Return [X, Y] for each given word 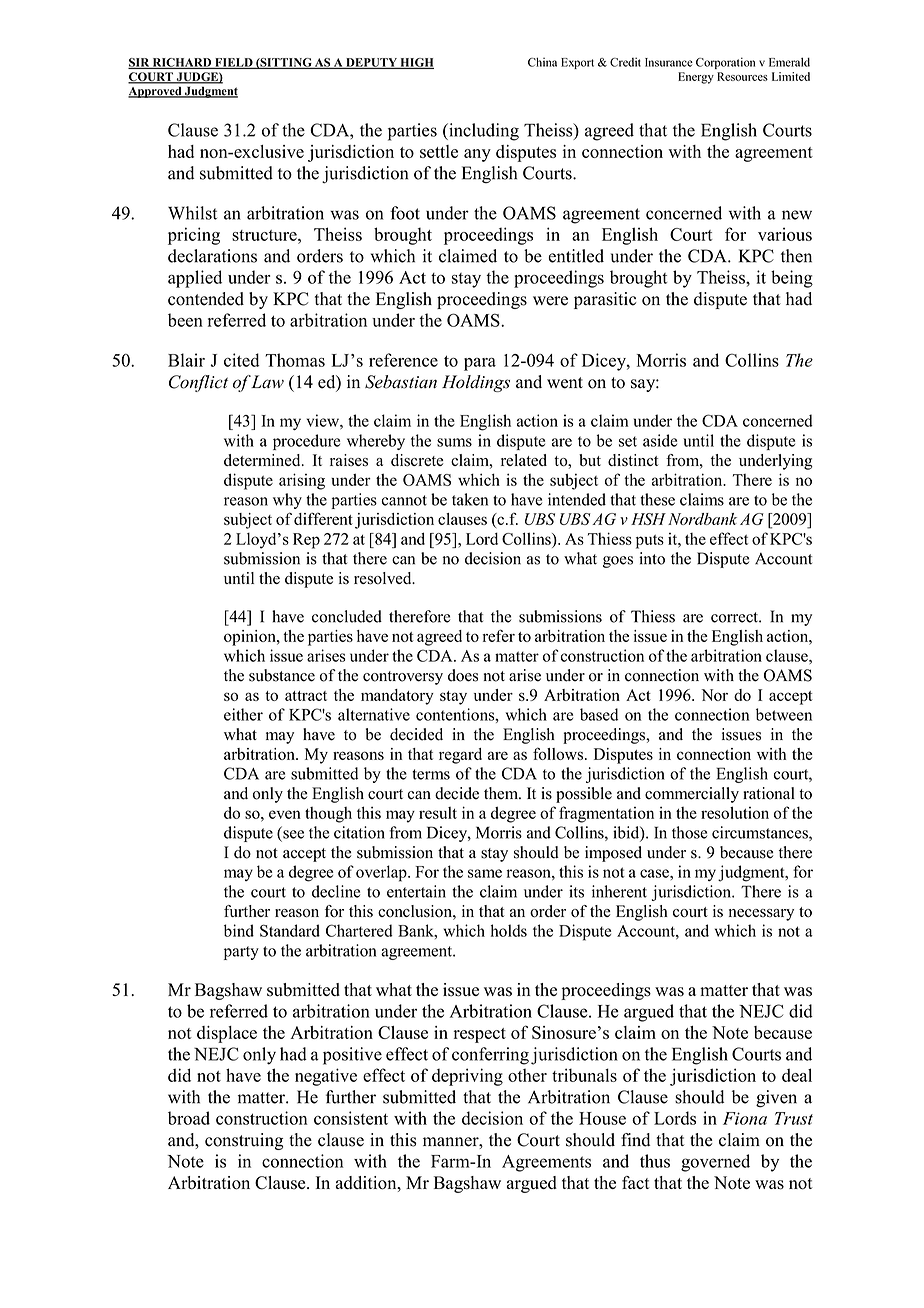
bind [239, 930]
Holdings [476, 383]
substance [282, 675]
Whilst [192, 213]
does [463, 675]
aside [660, 440]
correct [735, 617]
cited [241, 360]
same [485, 873]
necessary [761, 915]
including [483, 132]
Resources [742, 76]
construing [244, 1141]
